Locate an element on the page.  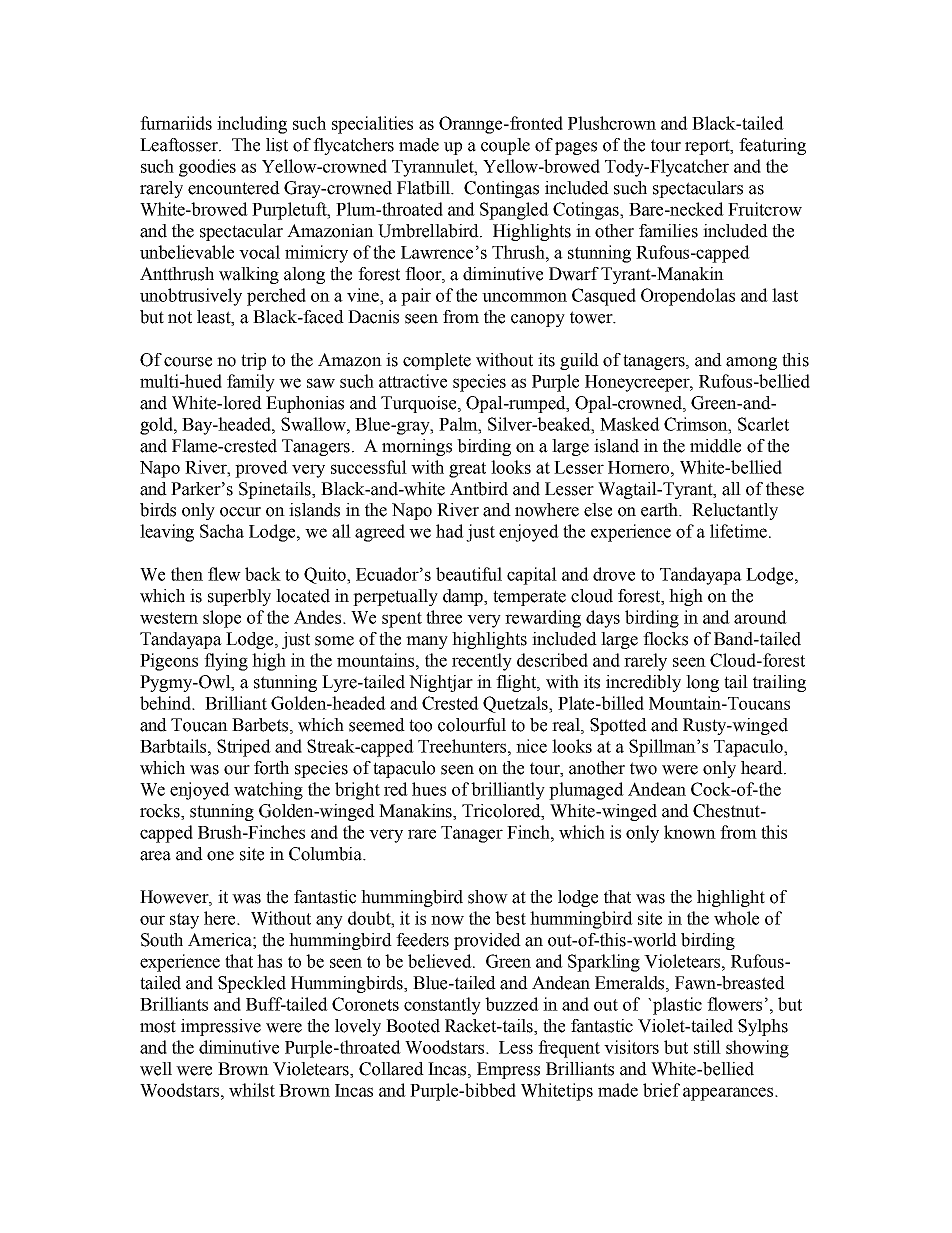
middle is located at coordinates (715, 446).
